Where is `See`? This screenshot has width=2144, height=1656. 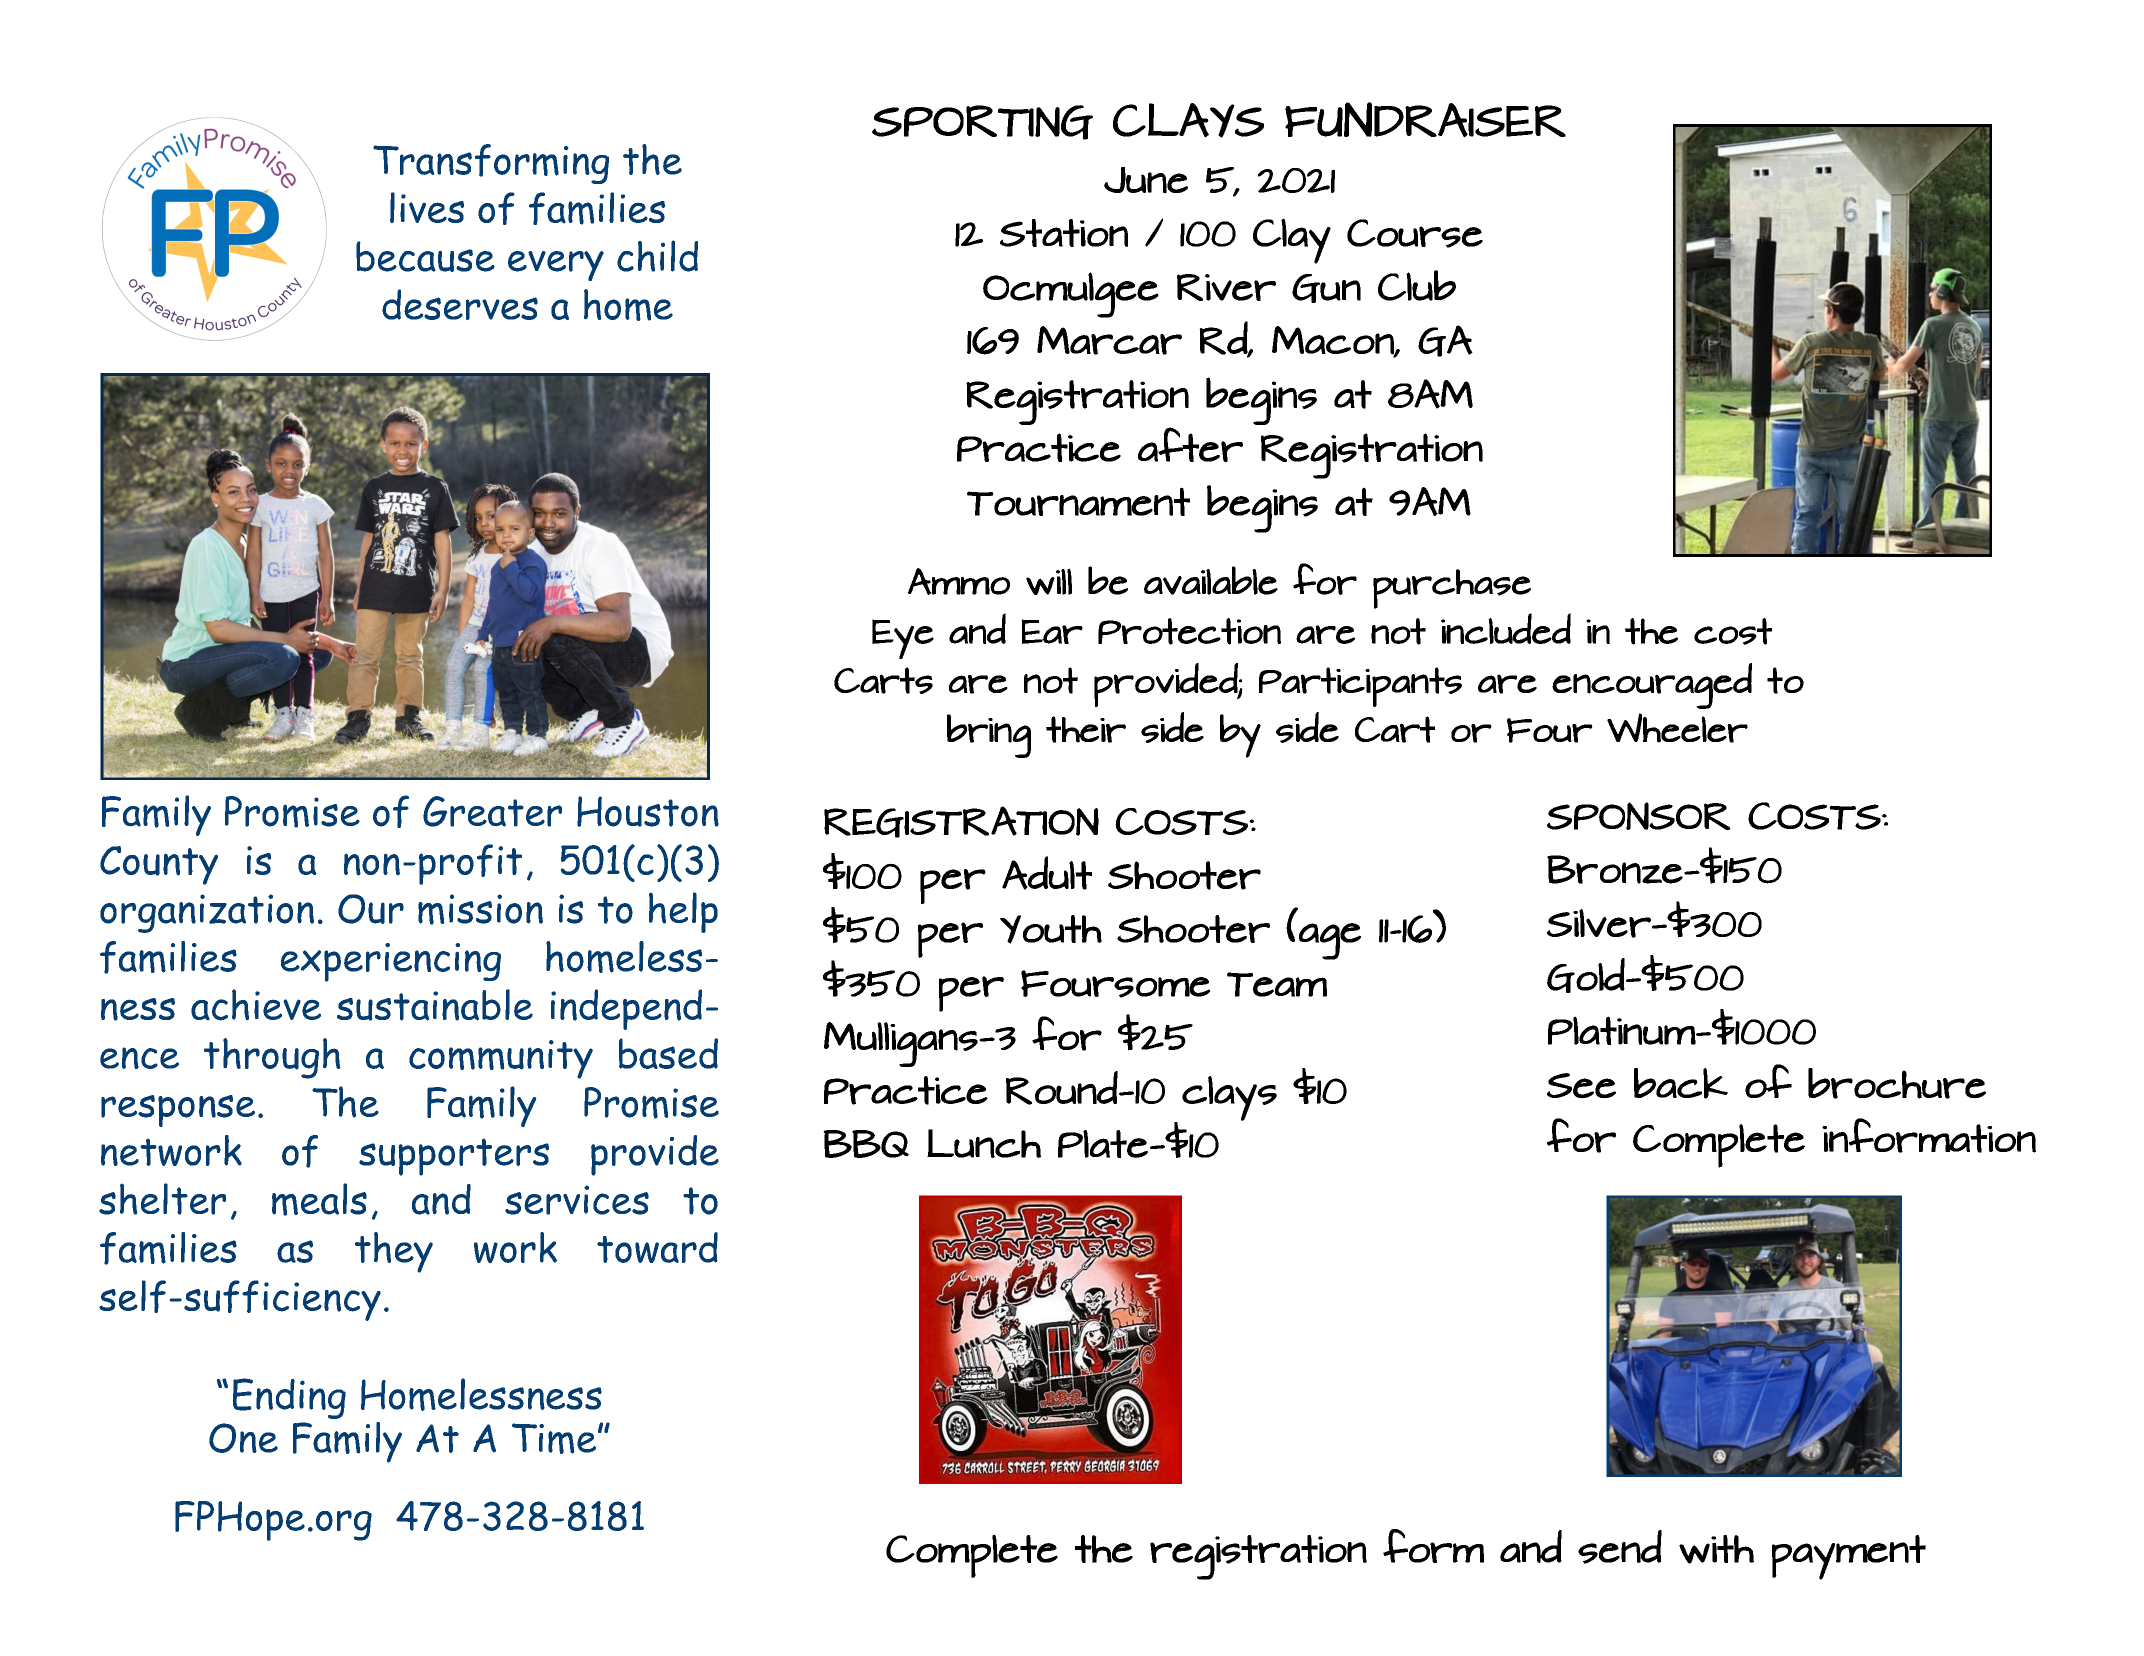 See is located at coordinates (1581, 1086).
